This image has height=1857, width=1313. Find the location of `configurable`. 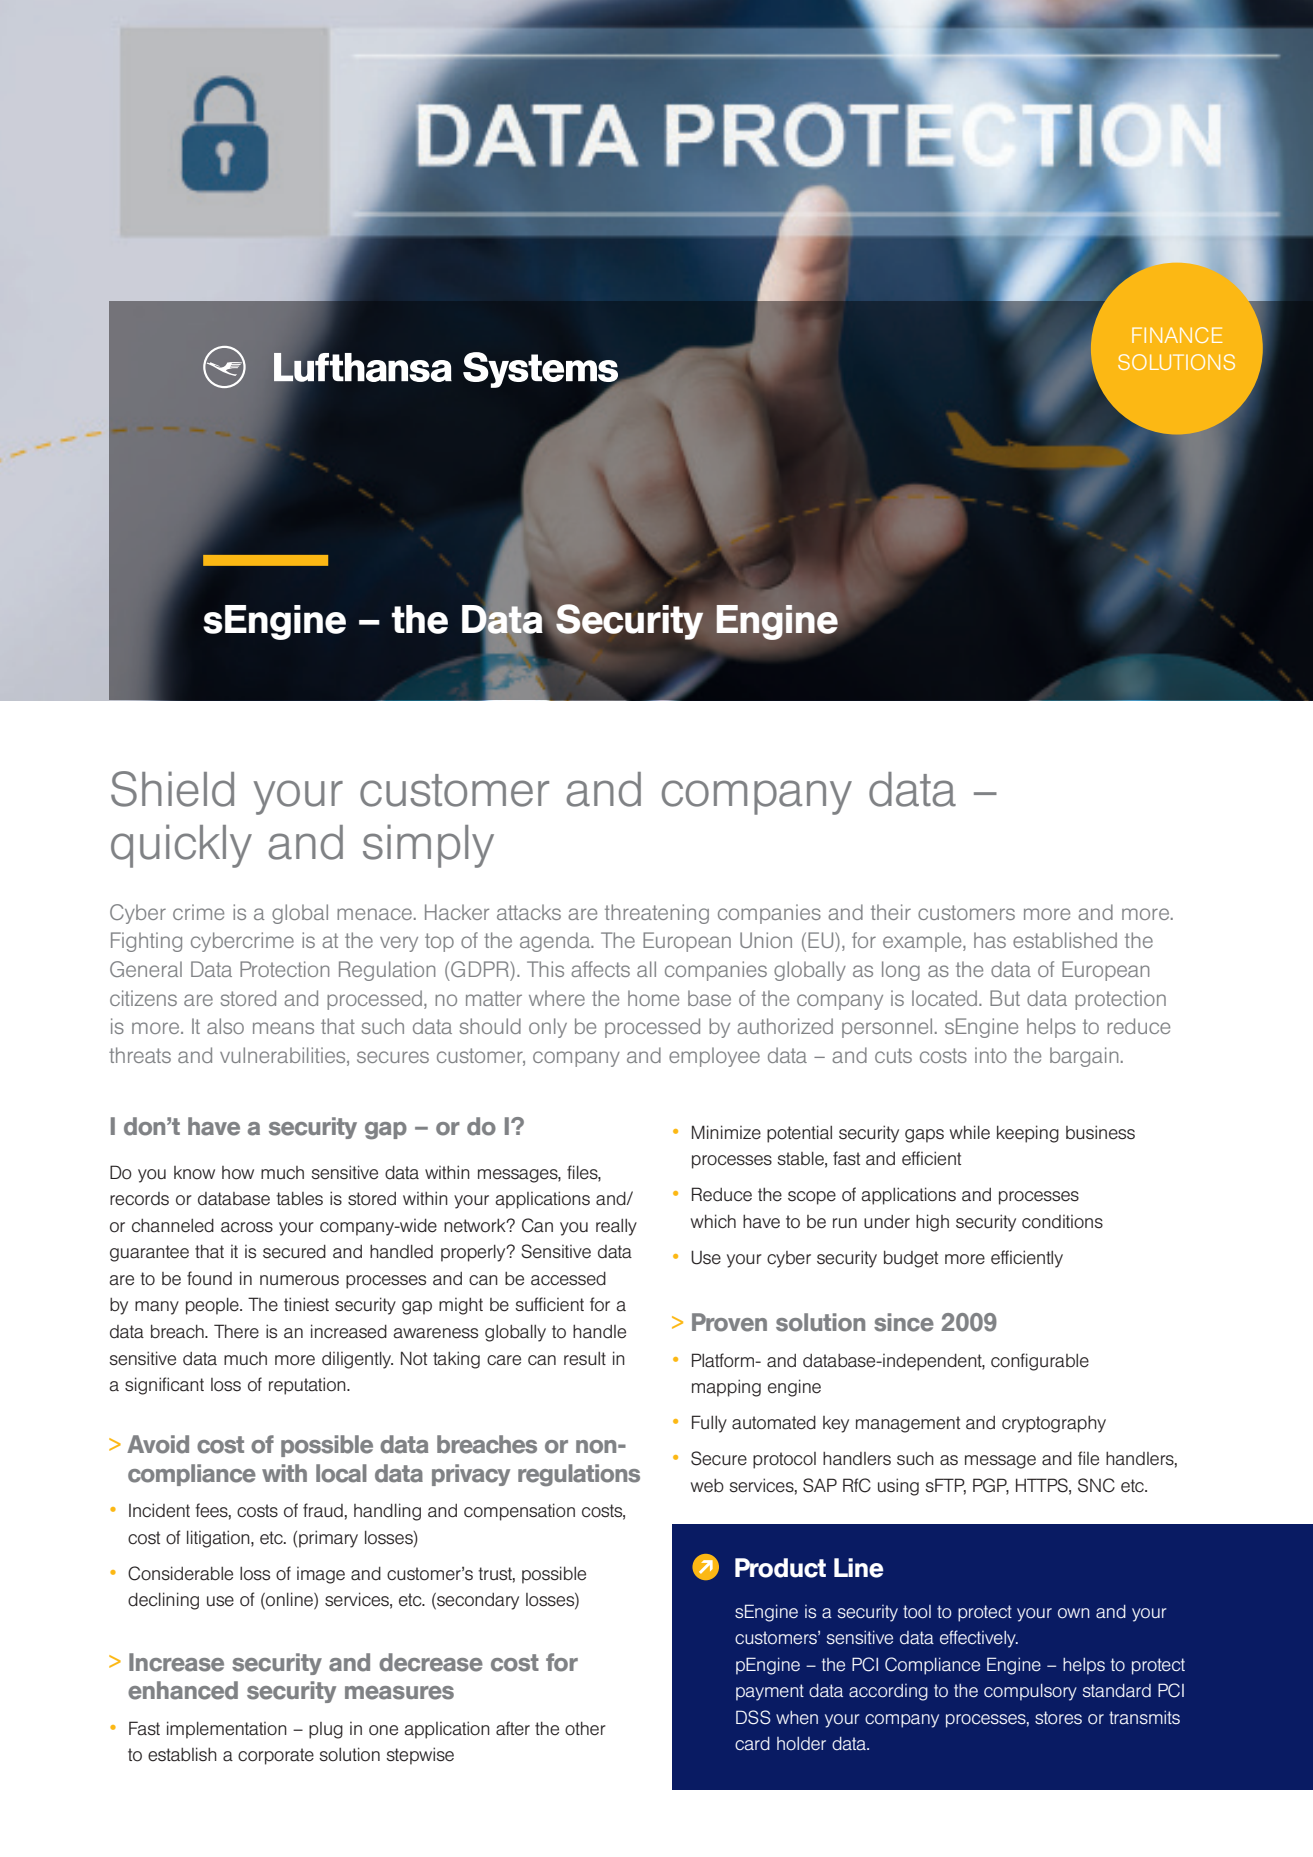

configurable is located at coordinates (1040, 1362).
